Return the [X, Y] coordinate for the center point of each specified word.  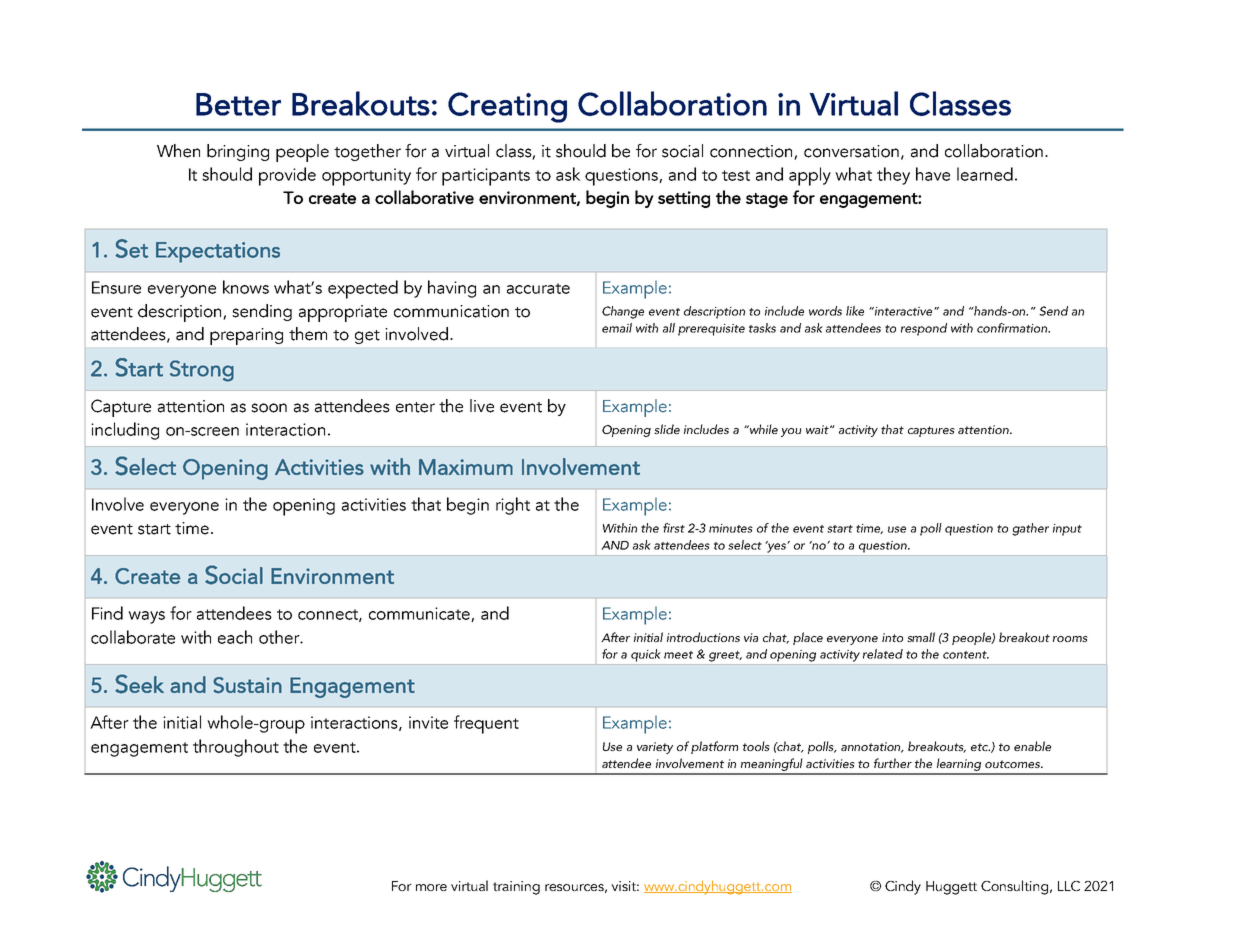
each [235, 637]
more [431, 887]
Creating [507, 107]
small [921, 637]
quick [646, 655]
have [933, 174]
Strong [202, 371]
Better [238, 104]
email [617, 328]
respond [924, 329]
